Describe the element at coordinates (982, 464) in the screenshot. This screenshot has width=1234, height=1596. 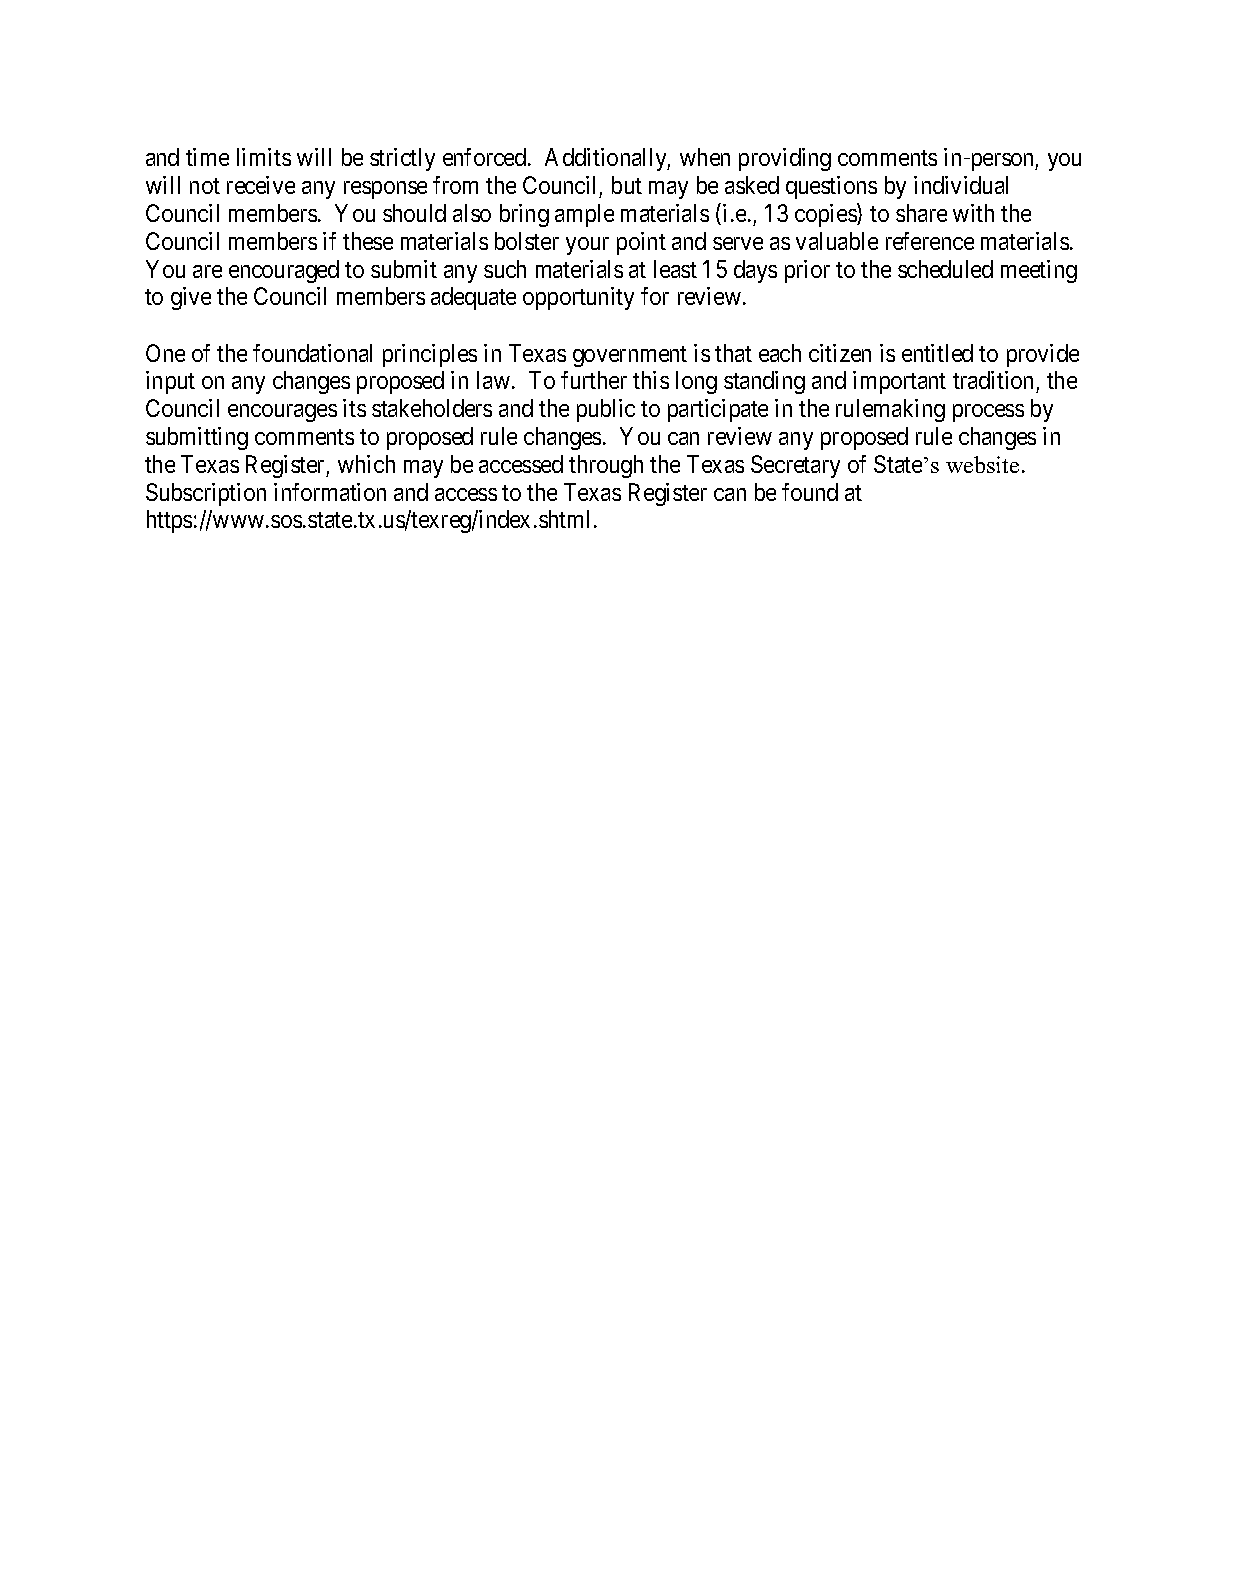
I see `website` at that location.
